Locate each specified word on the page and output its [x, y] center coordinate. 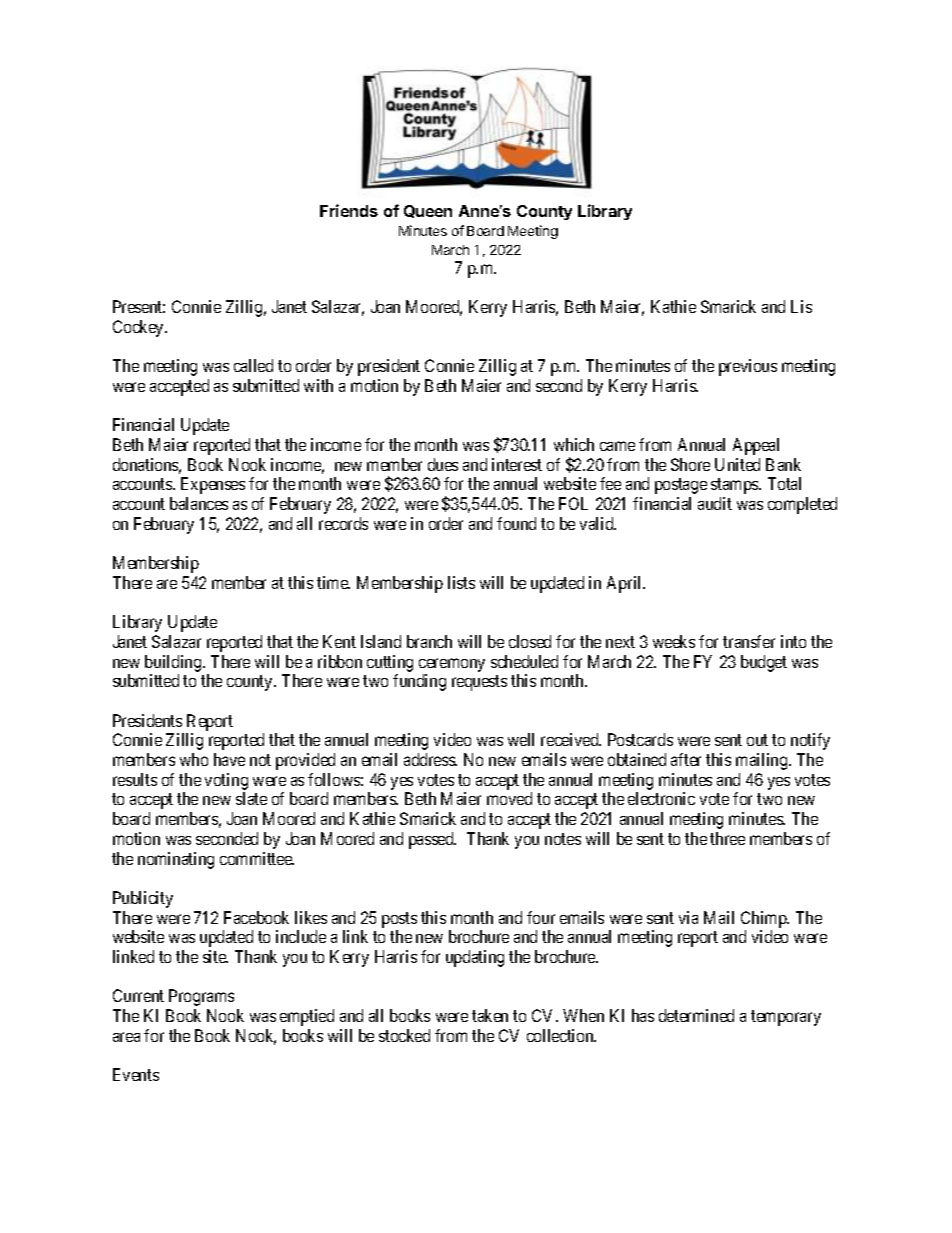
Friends [349, 210]
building [174, 663]
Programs [201, 997]
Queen [428, 211]
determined [696, 1015]
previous [748, 367]
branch [429, 641]
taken [490, 1015]
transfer [749, 641]
